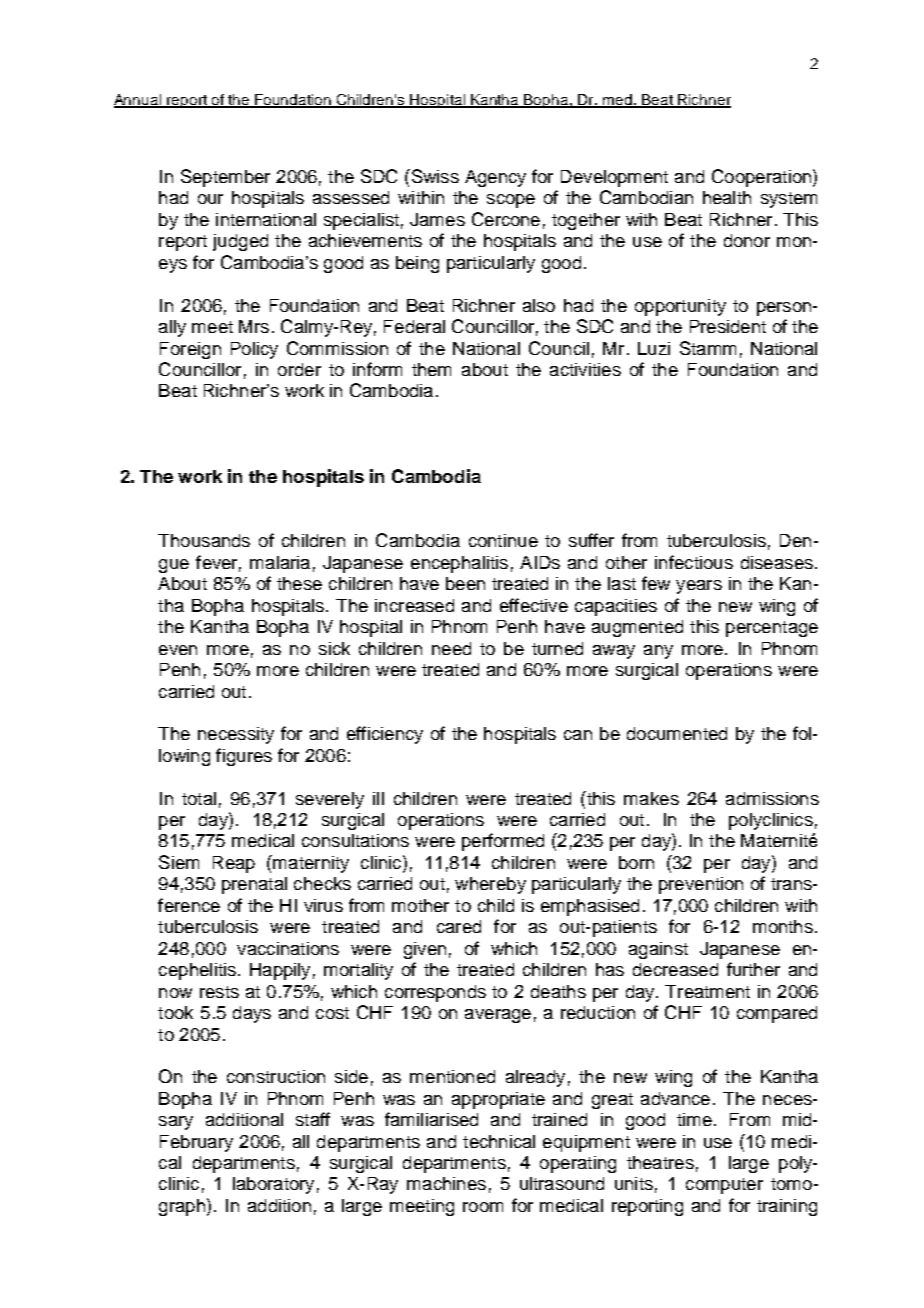 This page has height=1308, width=924. Describe the element at coordinates (299, 583) in the page. I see `these` at that location.
